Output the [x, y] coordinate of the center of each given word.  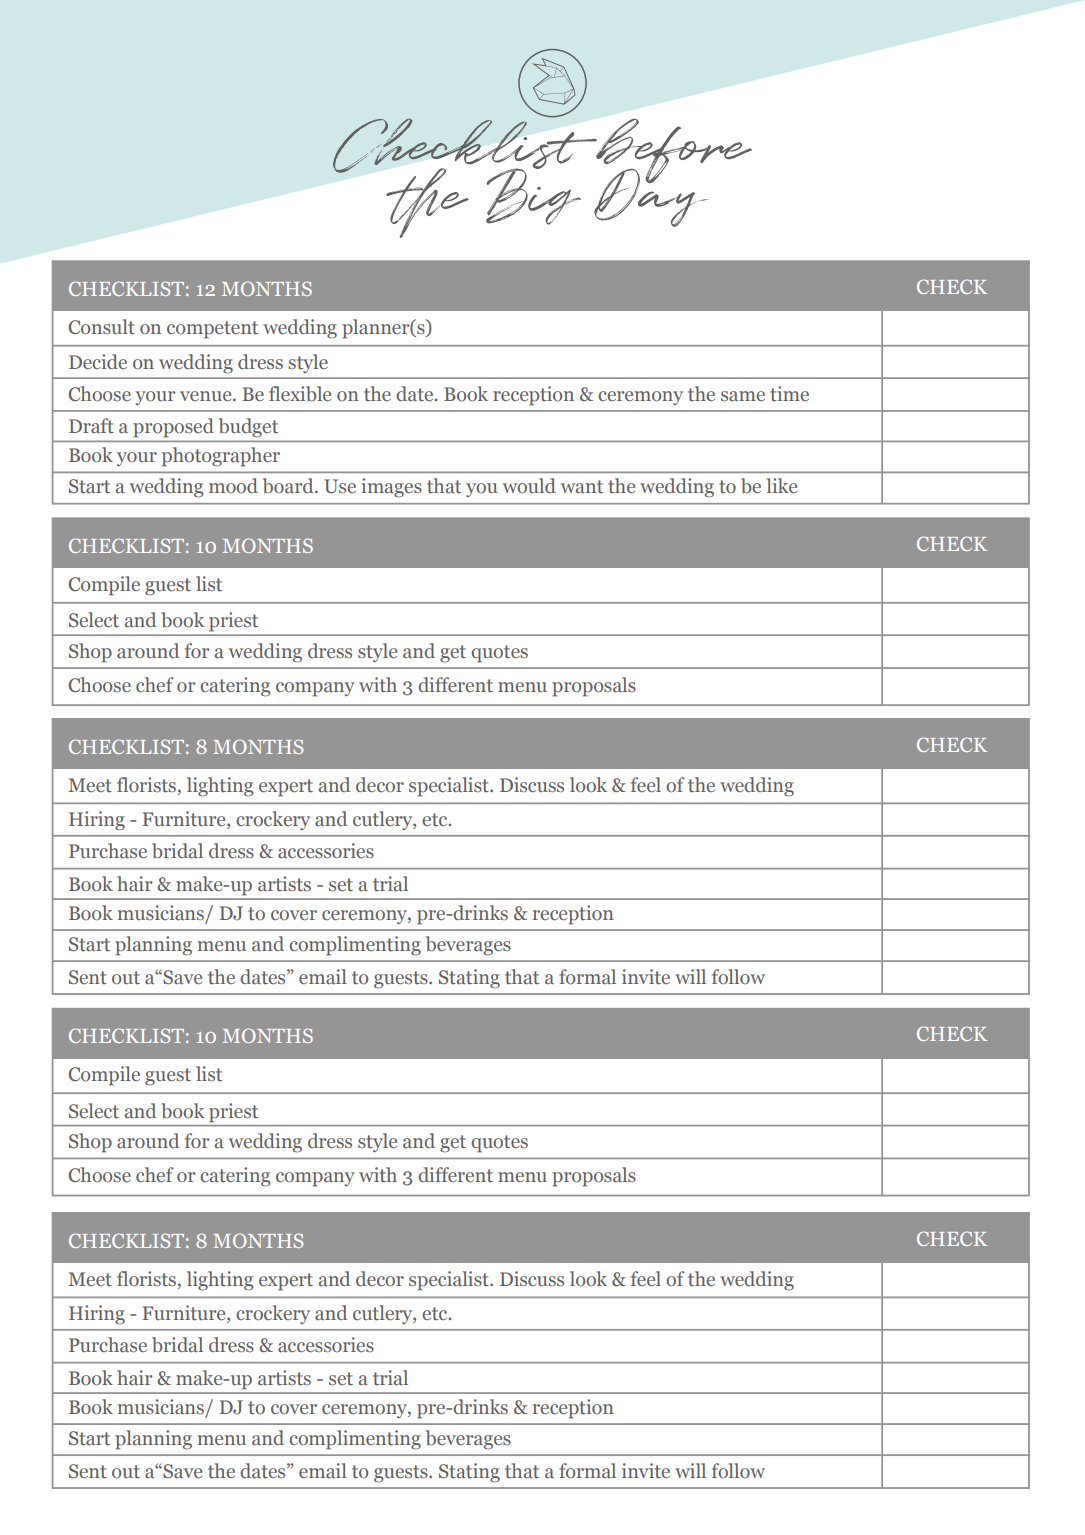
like [781, 486]
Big [533, 195]
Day [651, 196]
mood [233, 486]
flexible [300, 394]
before [672, 152]
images [391, 488]
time [789, 393]
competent [212, 330]
